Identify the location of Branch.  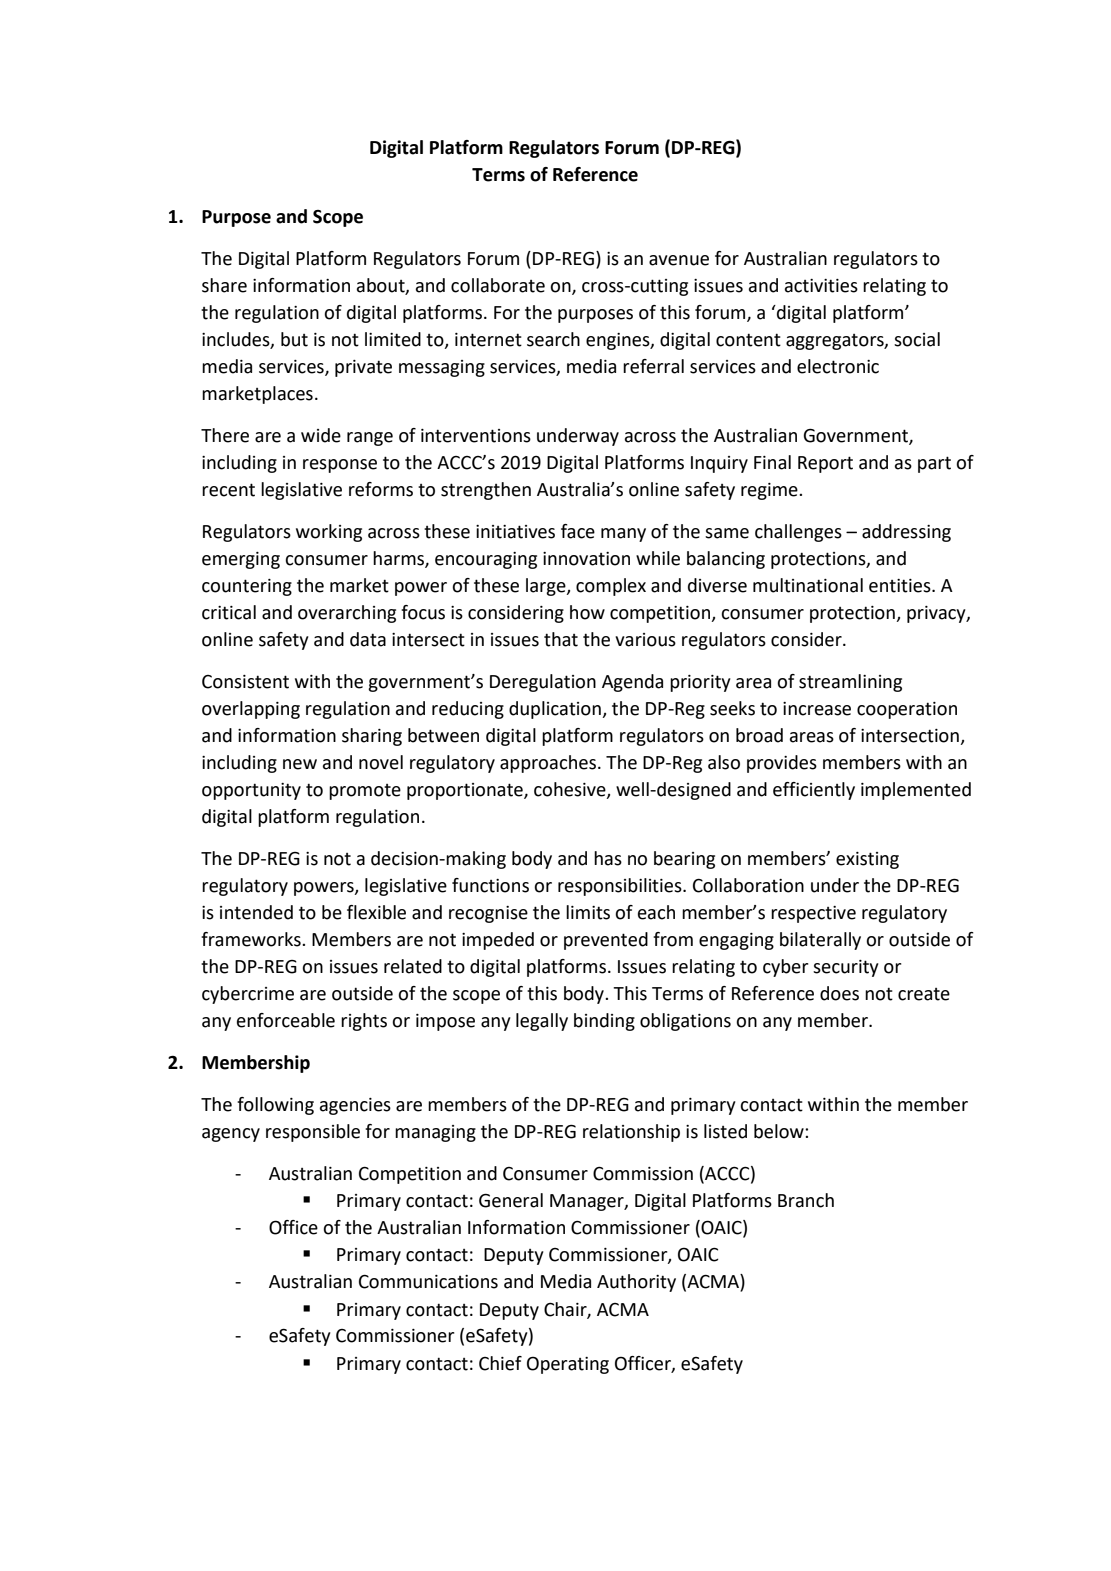
(806, 1200).
